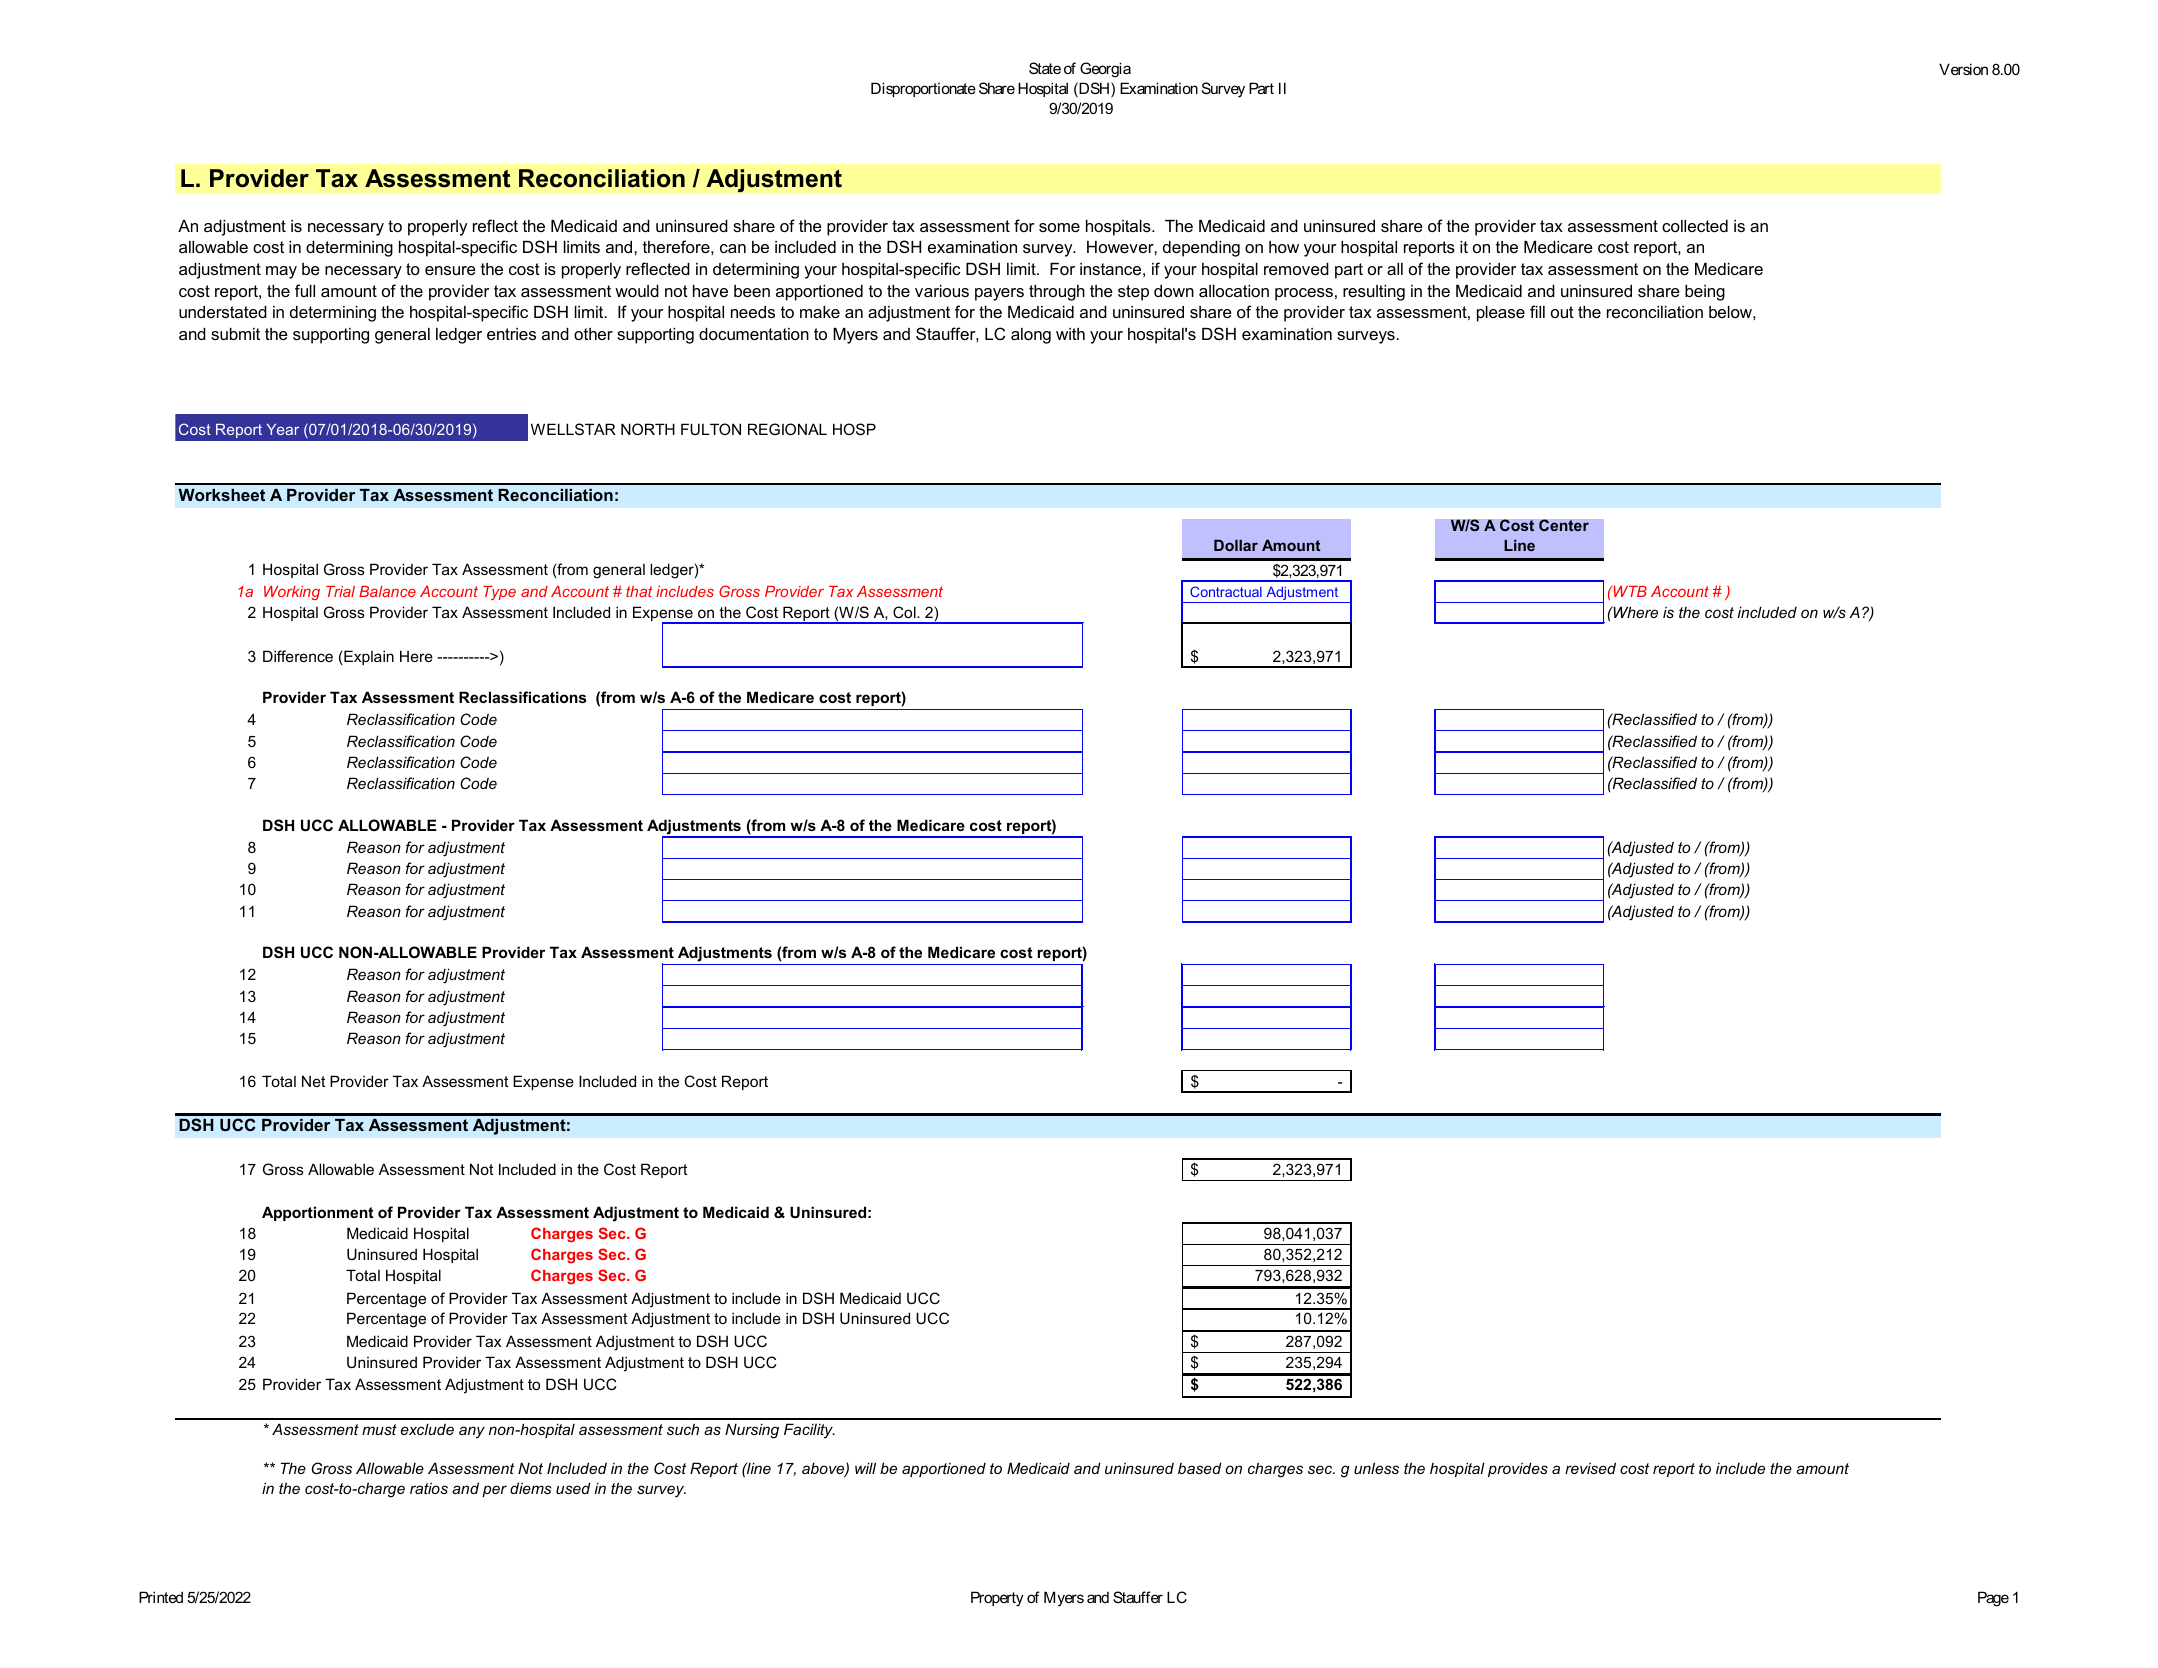 This screenshot has height=1668, width=2158. What do you see at coordinates (1963, 69) in the screenshot?
I see `Version` at bounding box center [1963, 69].
